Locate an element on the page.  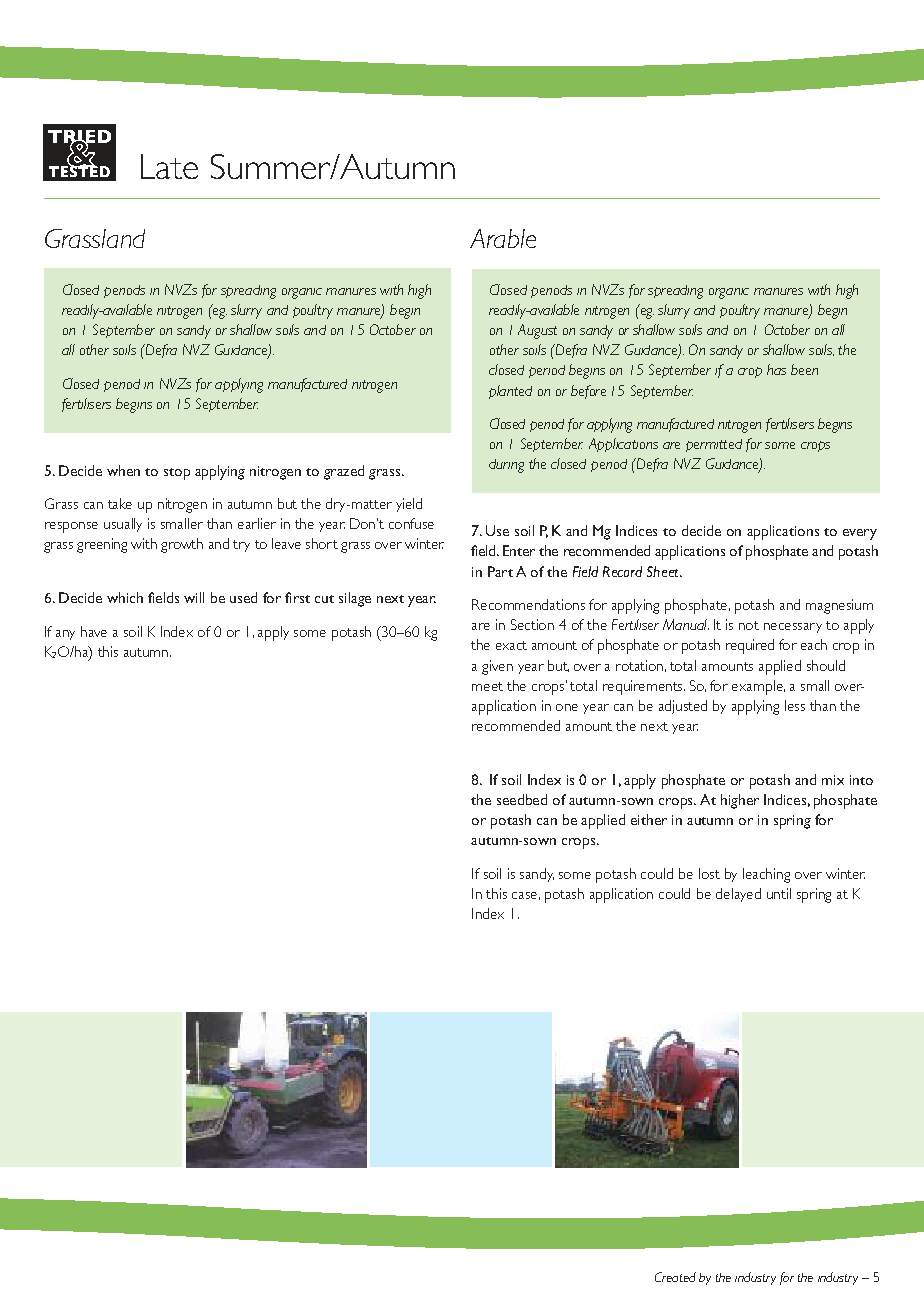
Created is located at coordinates (675, 1277).
